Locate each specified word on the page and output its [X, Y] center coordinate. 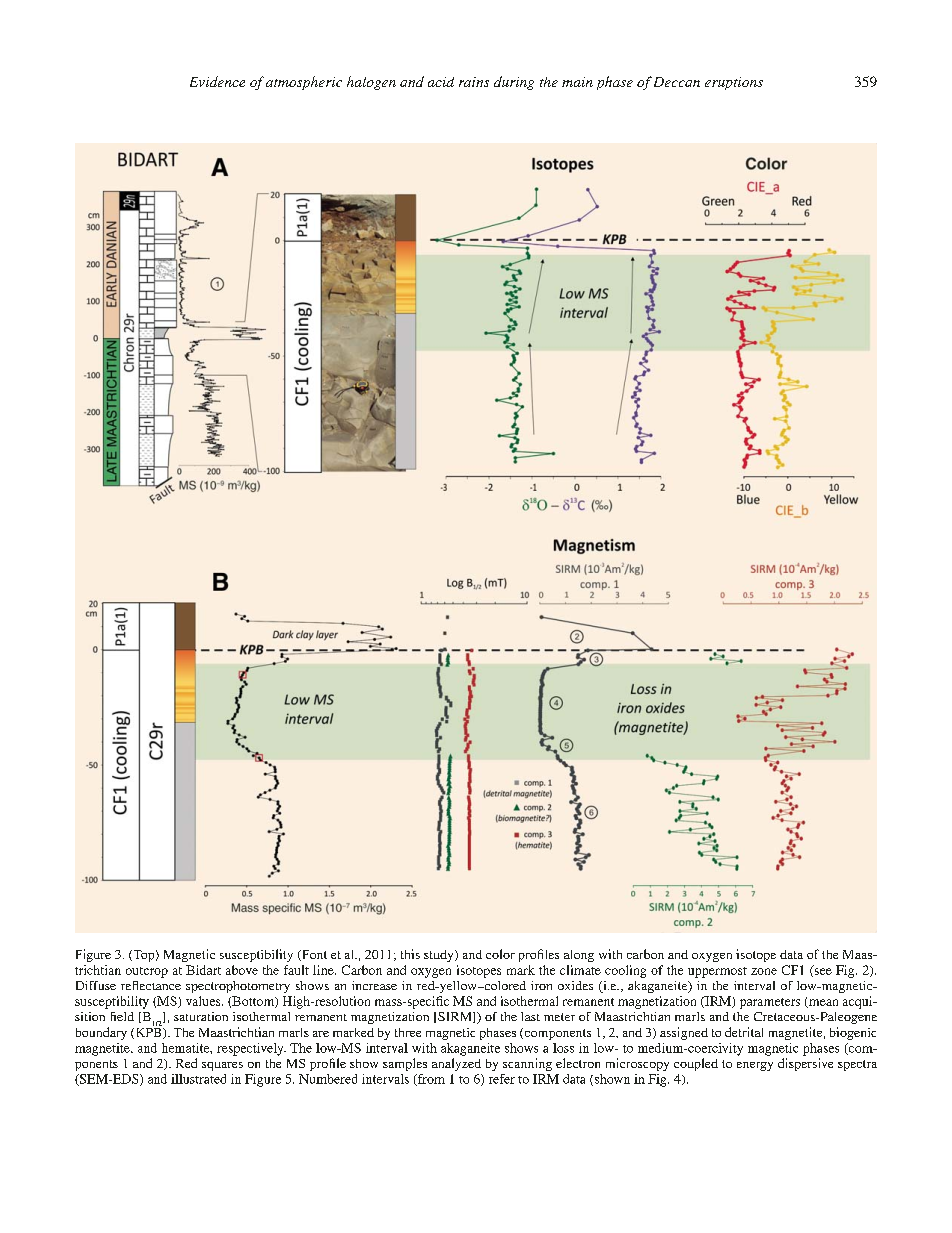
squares [222, 1066]
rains [474, 82]
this [410, 954]
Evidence [217, 81]
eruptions [734, 83]
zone [764, 971]
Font [313, 955]
